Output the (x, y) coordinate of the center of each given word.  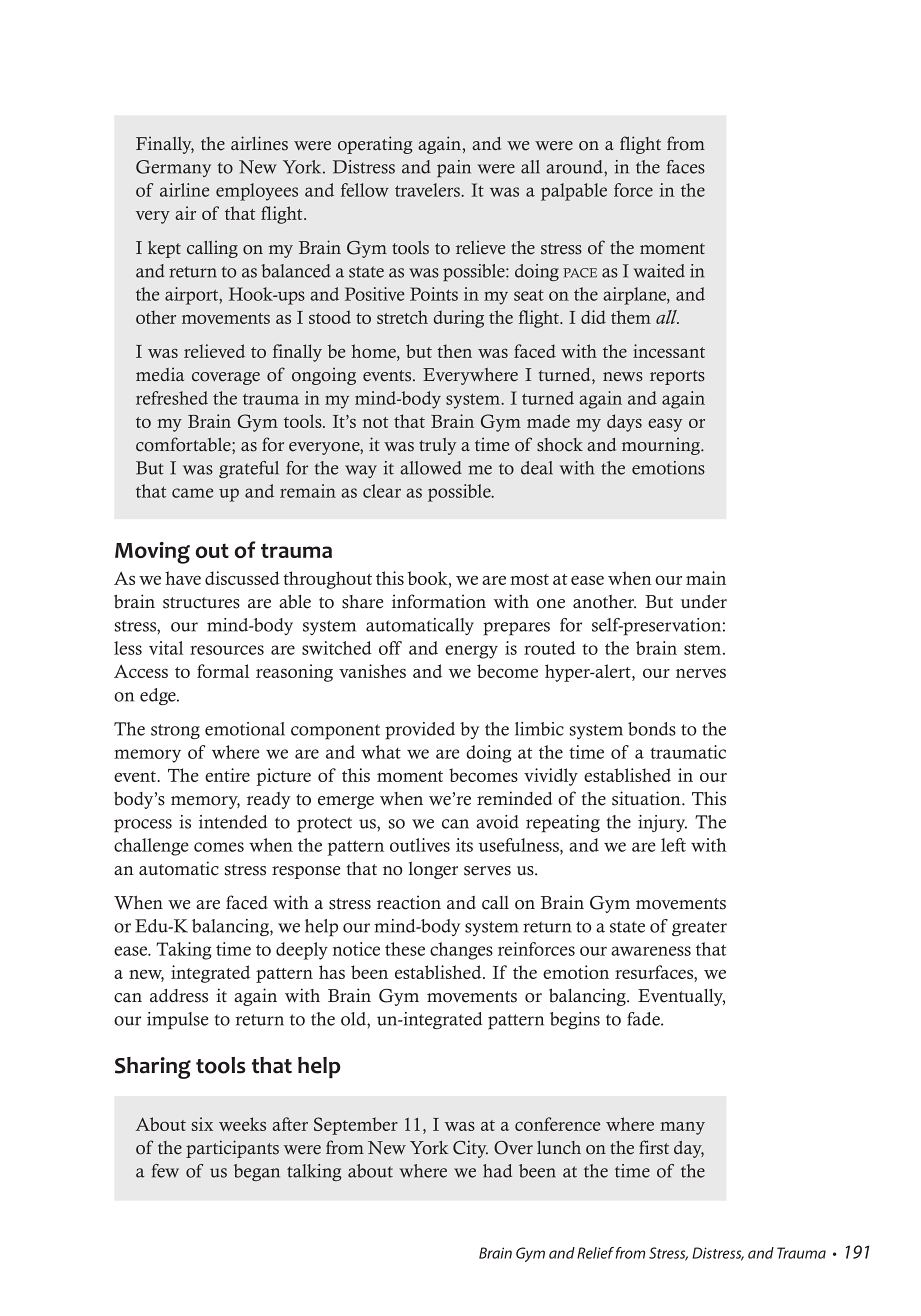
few (165, 1171)
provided (420, 731)
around (575, 167)
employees (257, 192)
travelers (428, 190)
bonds (652, 729)
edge (159, 696)
